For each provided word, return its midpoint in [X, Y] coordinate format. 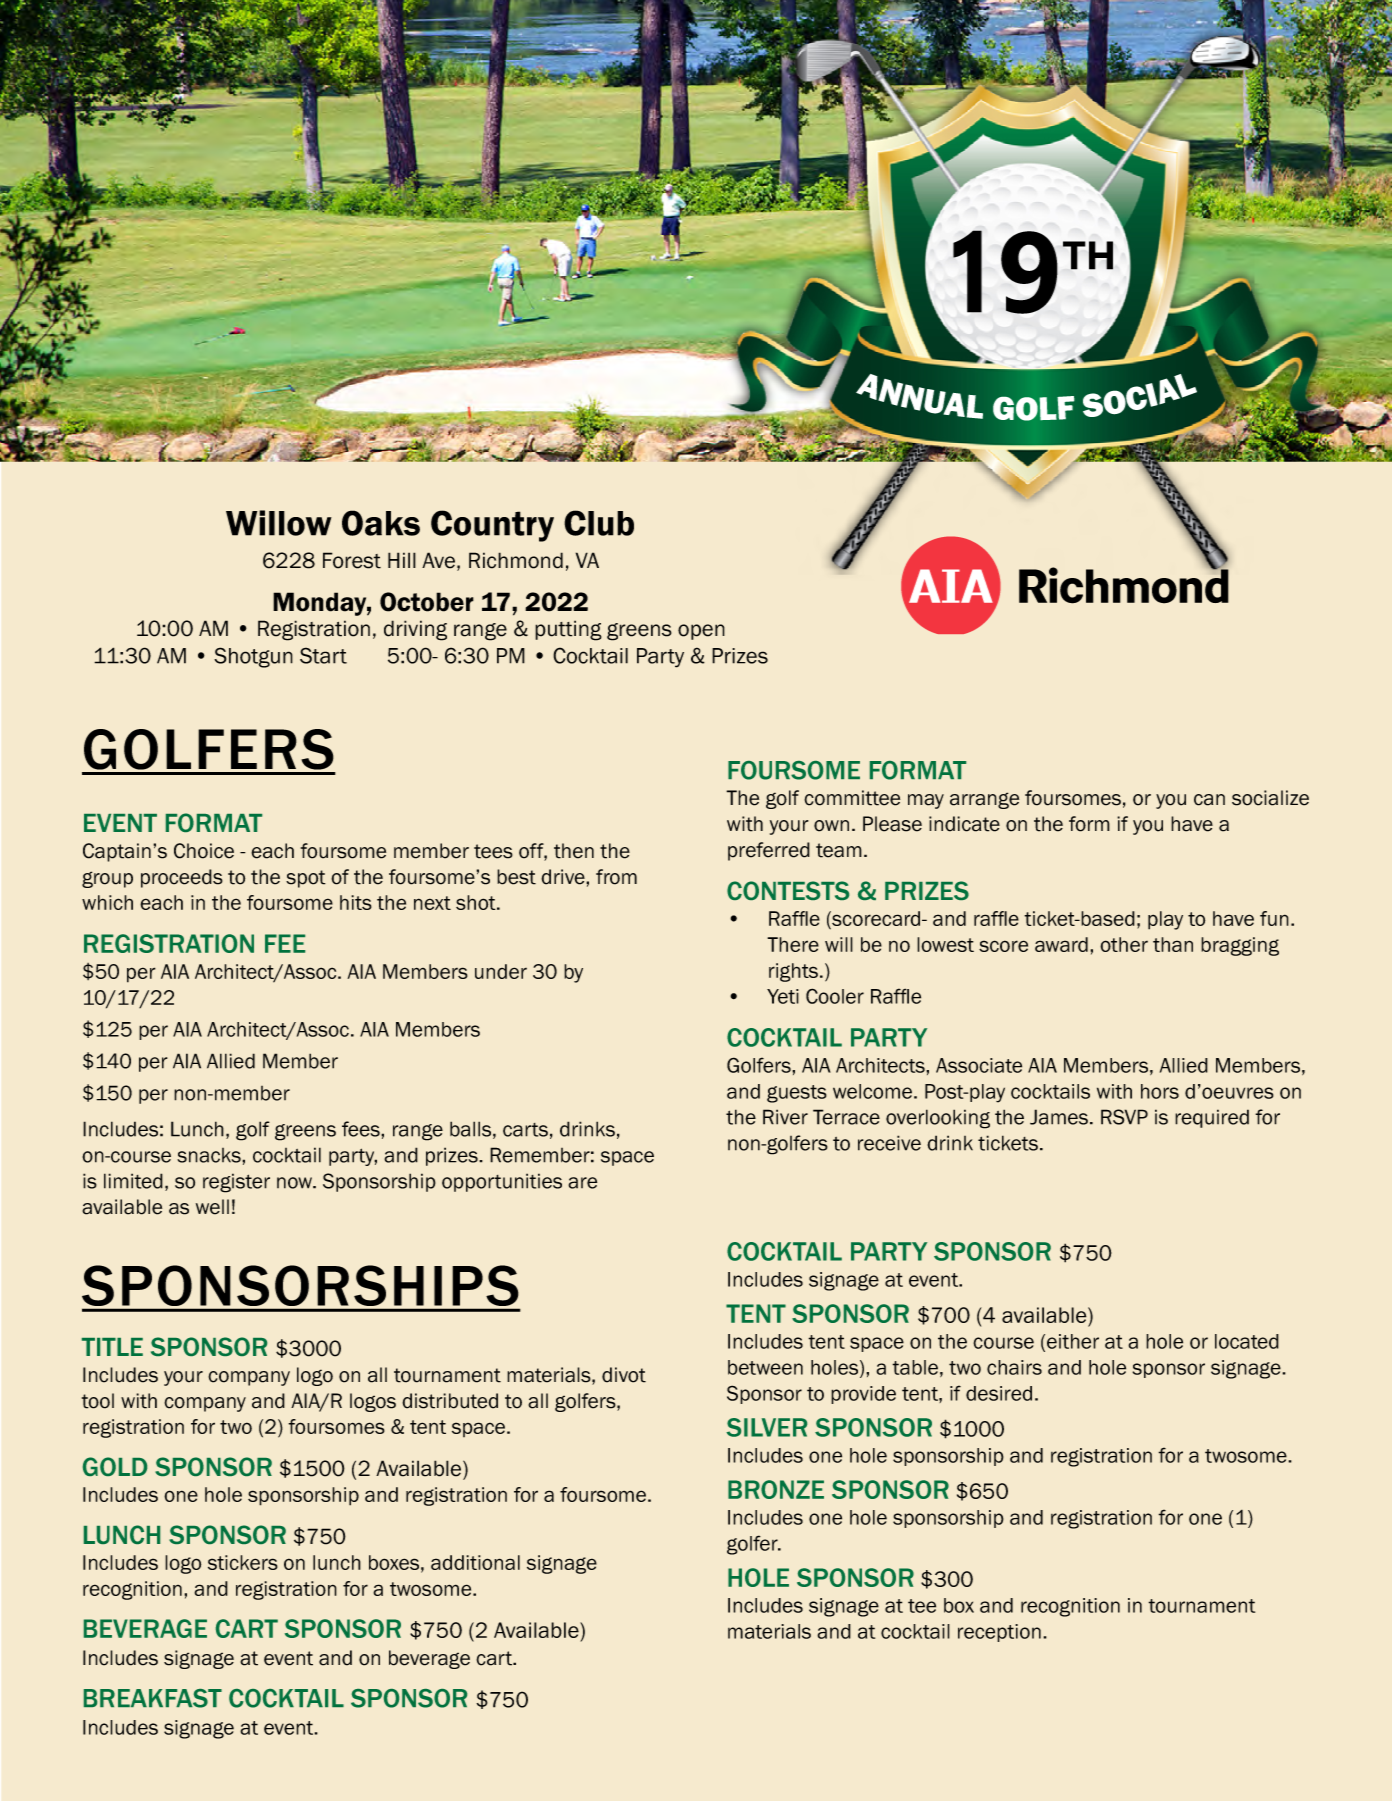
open [701, 632]
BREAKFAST [153, 1698]
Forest [352, 560]
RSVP [1124, 1117]
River [785, 1117]
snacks [210, 1155]
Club [599, 523]
